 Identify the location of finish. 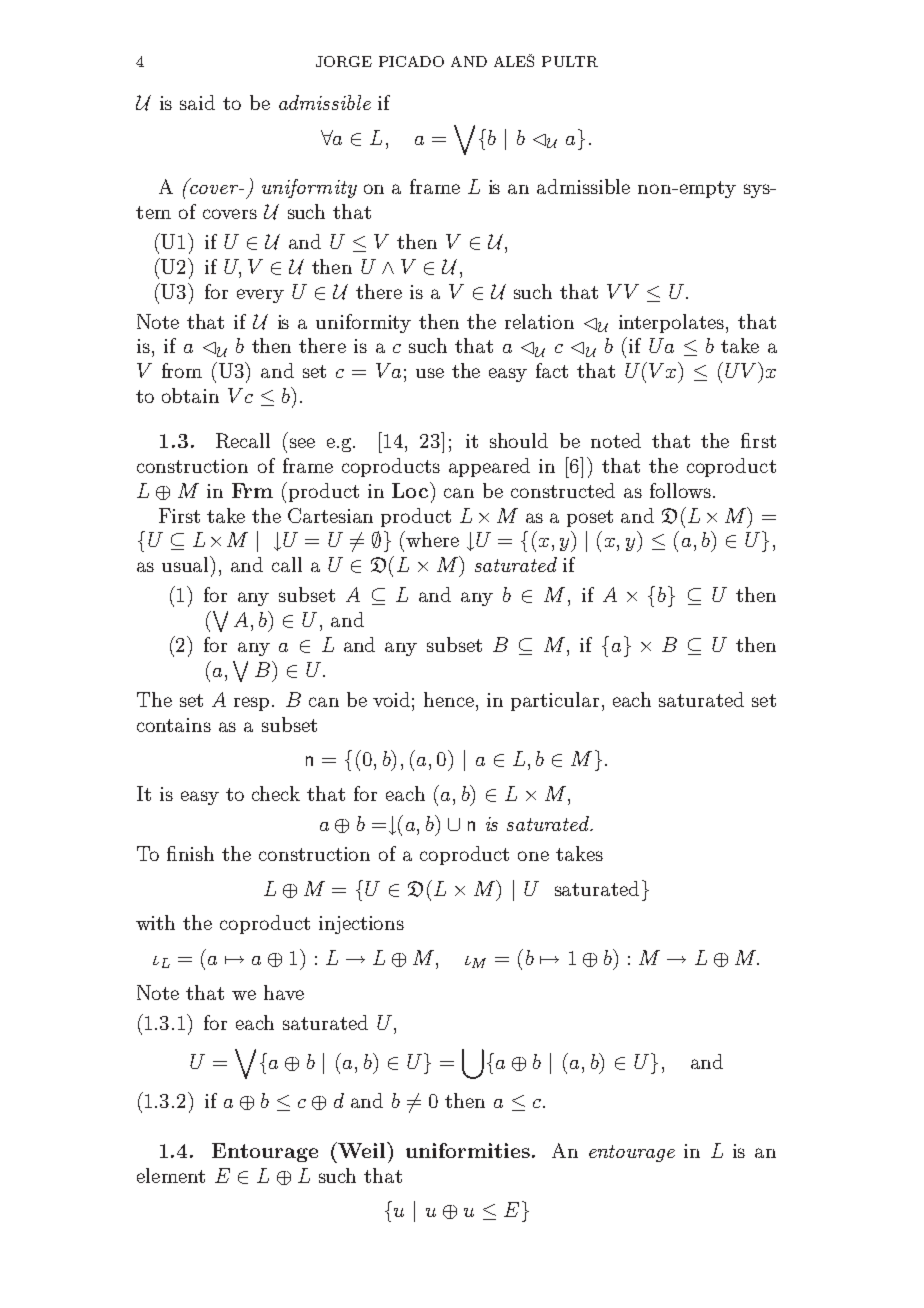
(190, 853).
